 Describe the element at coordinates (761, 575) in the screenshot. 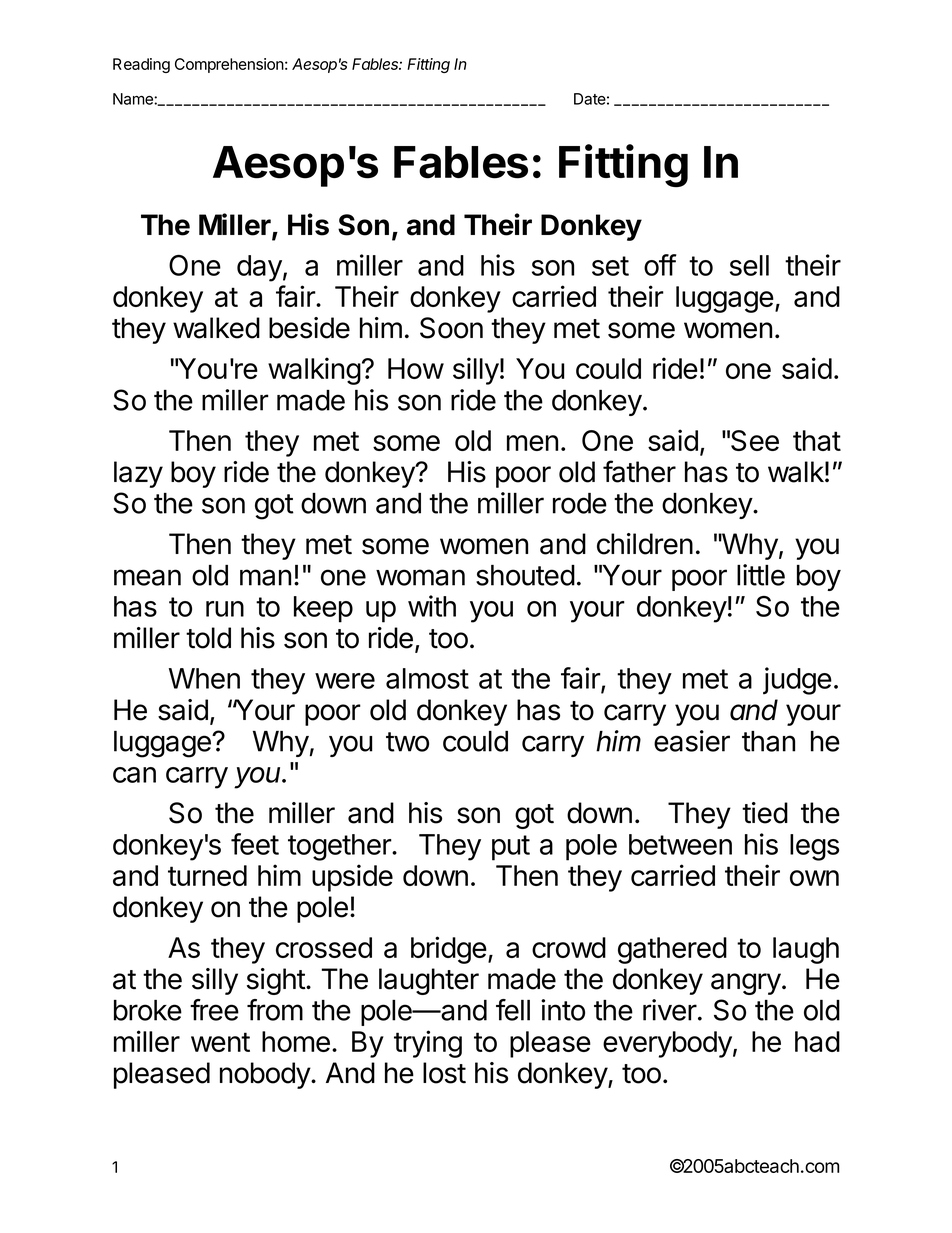

I see `little` at that location.
